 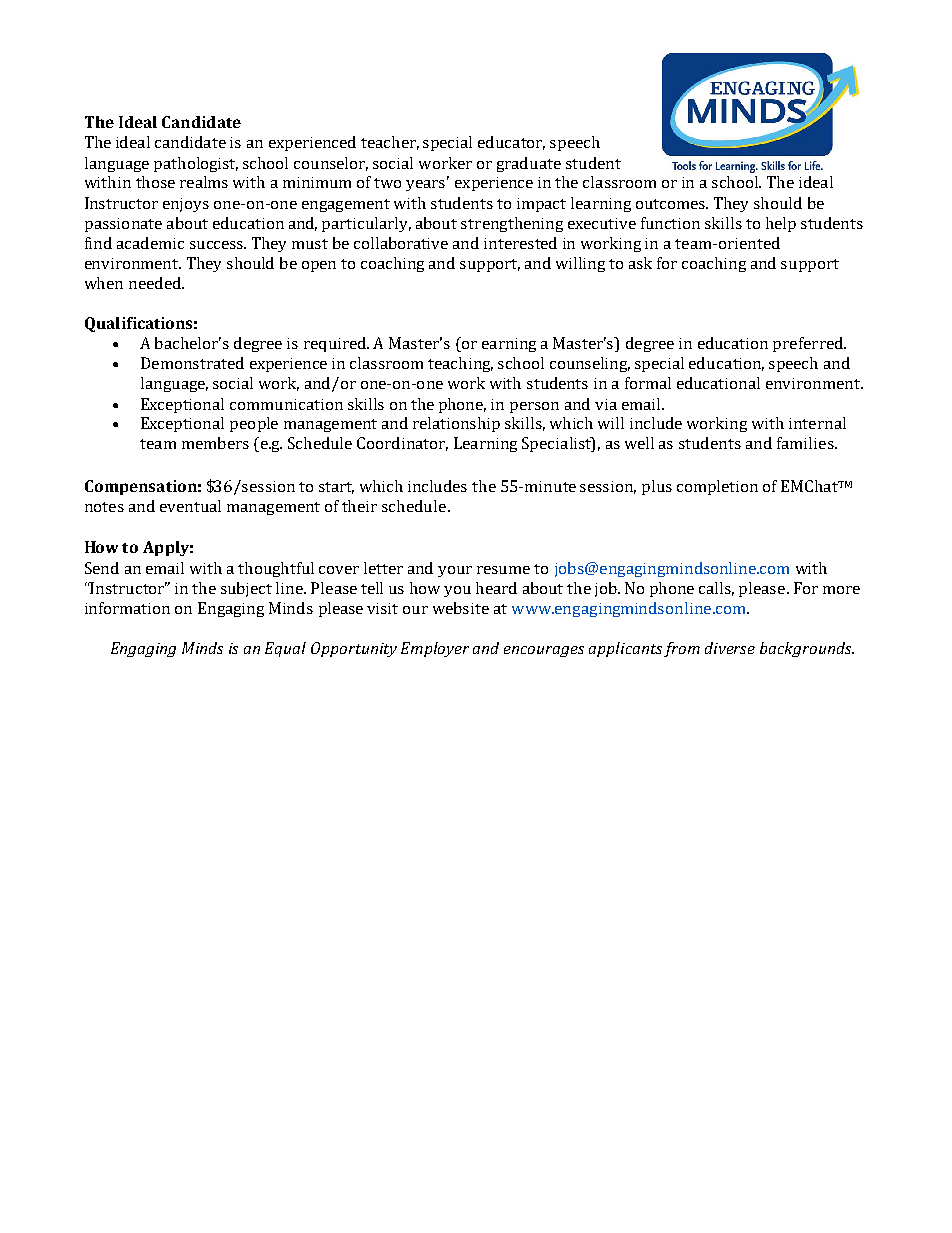 What do you see at coordinates (156, 283) in the document?
I see `needed` at bounding box center [156, 283].
